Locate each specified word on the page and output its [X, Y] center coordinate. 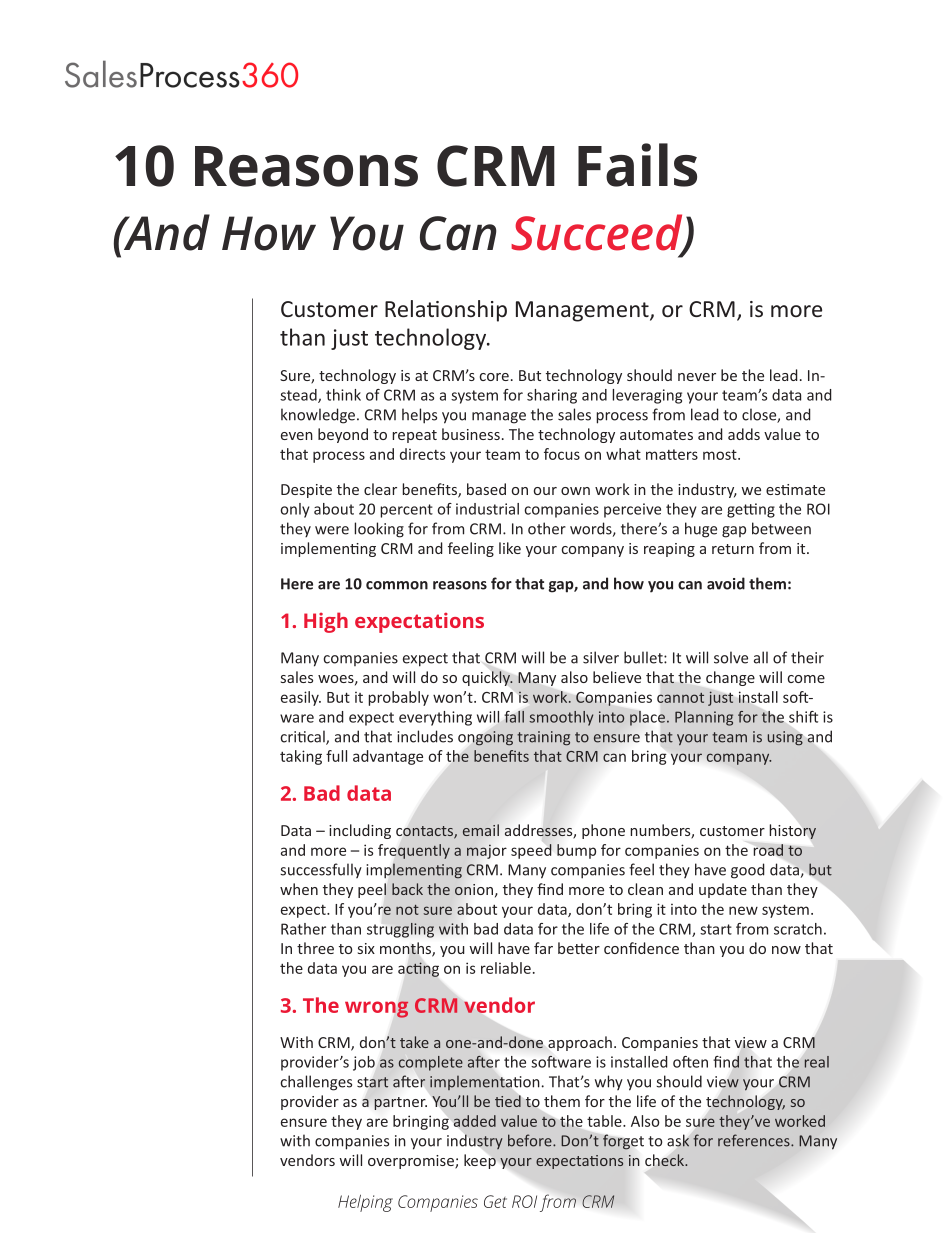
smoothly [561, 718]
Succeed [598, 233]
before [531, 1140]
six [366, 948]
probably [398, 698]
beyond [343, 435]
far [543, 948]
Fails [637, 165]
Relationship [446, 311]
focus [562, 454]
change [730, 678]
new [743, 910]
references [755, 1140]
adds [744, 434]
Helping [365, 1203]
